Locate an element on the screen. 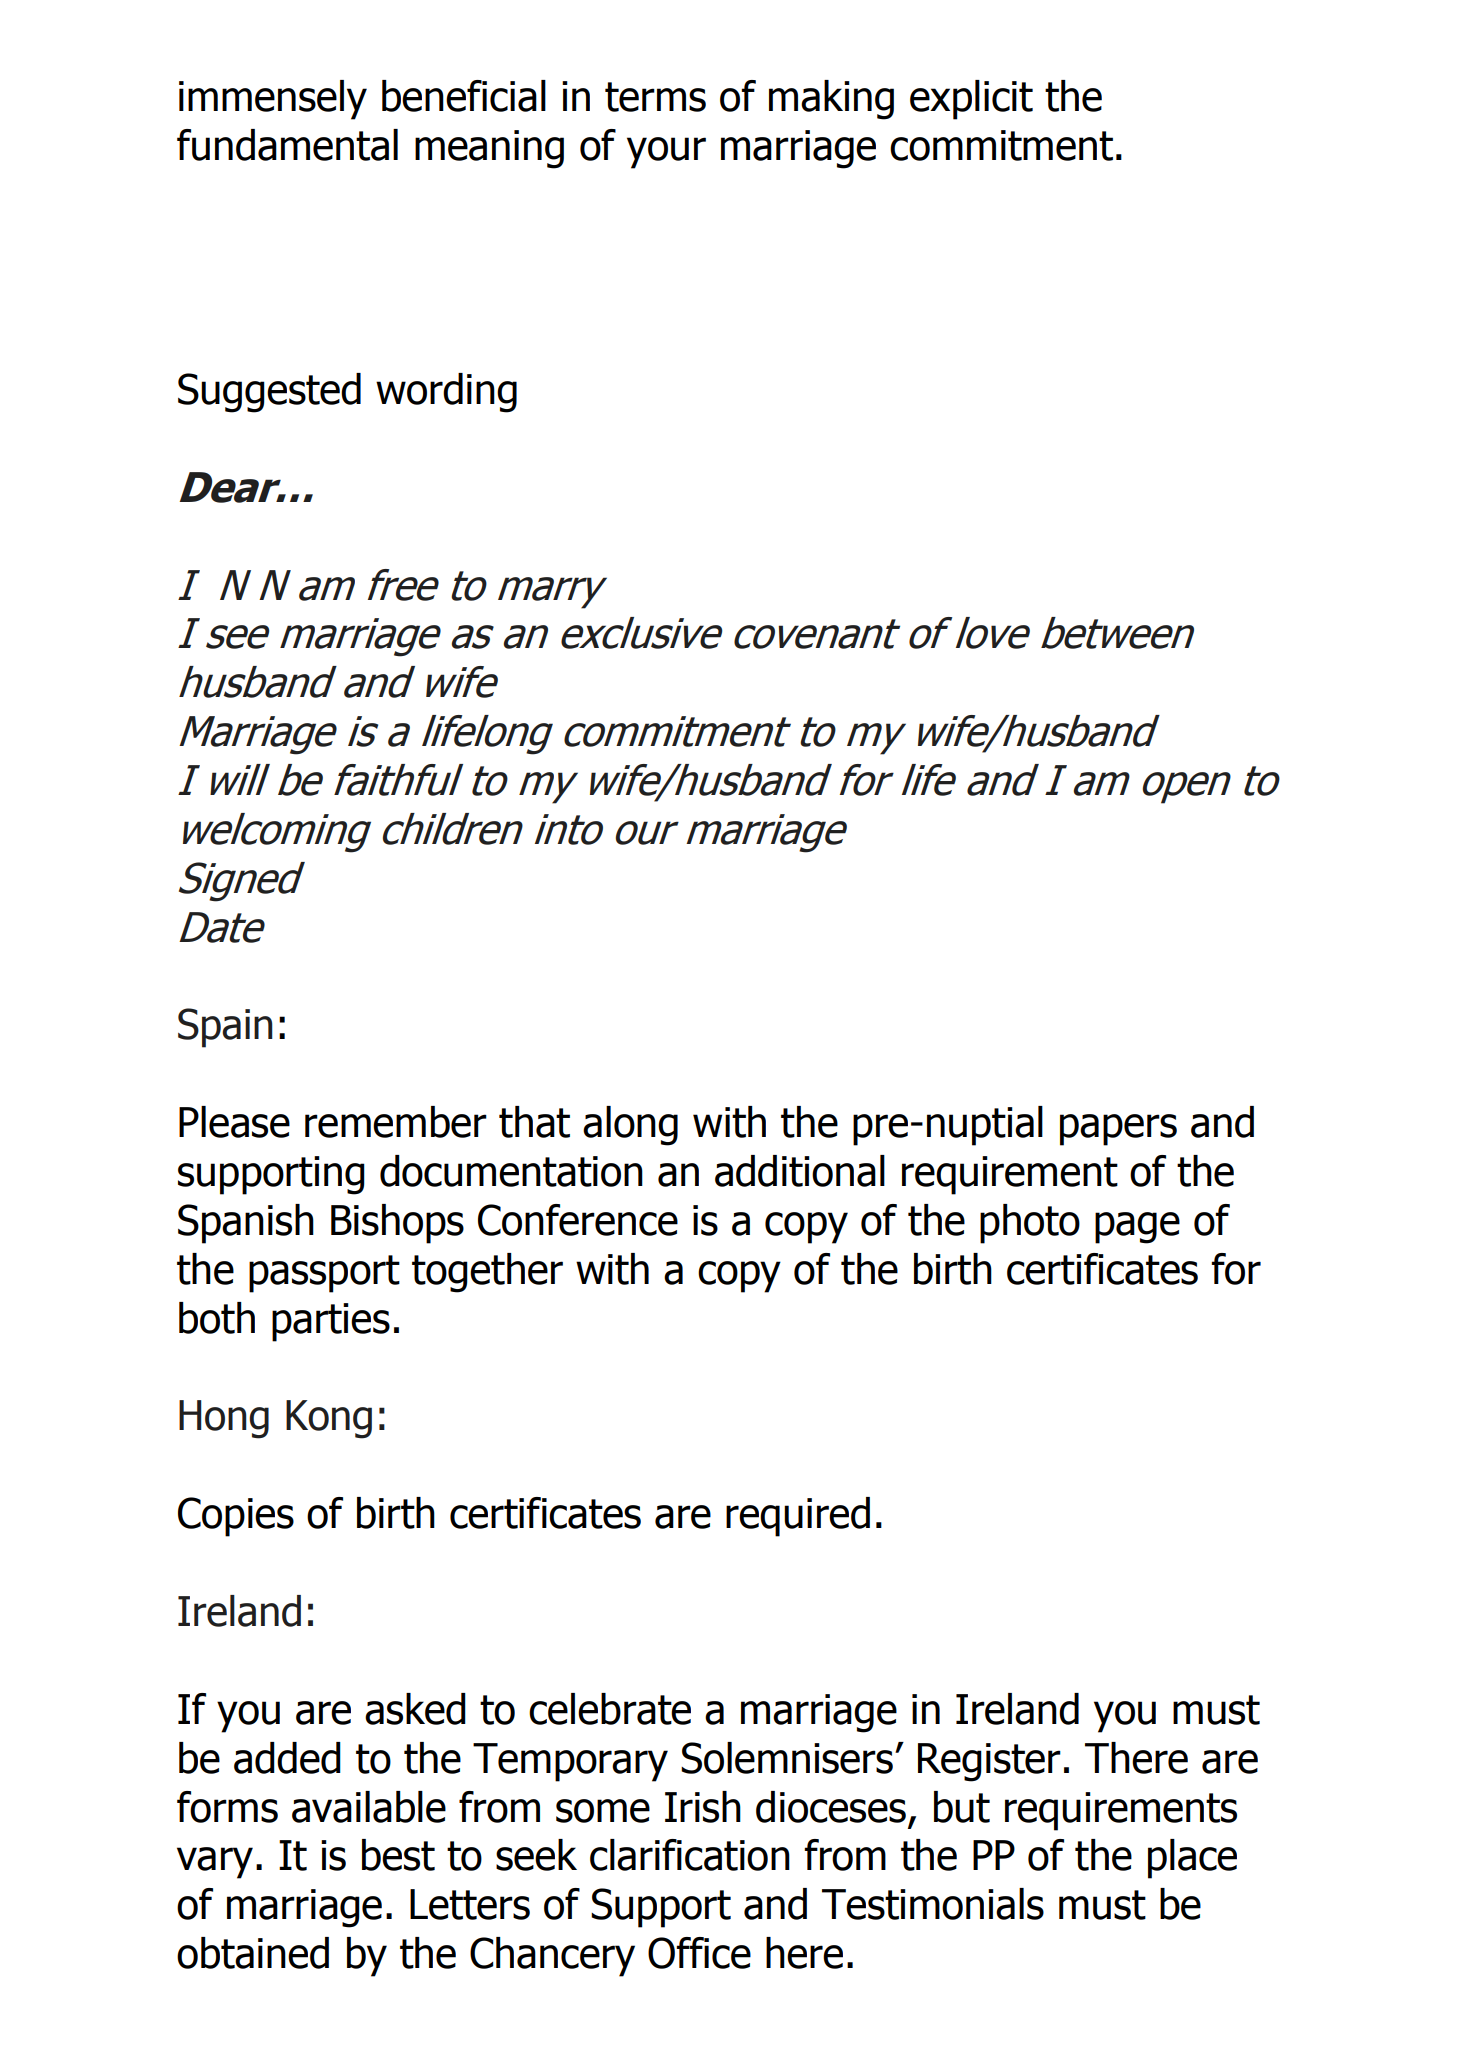 This screenshot has height=2066, width=1461. fundamental is located at coordinates (287, 145).
